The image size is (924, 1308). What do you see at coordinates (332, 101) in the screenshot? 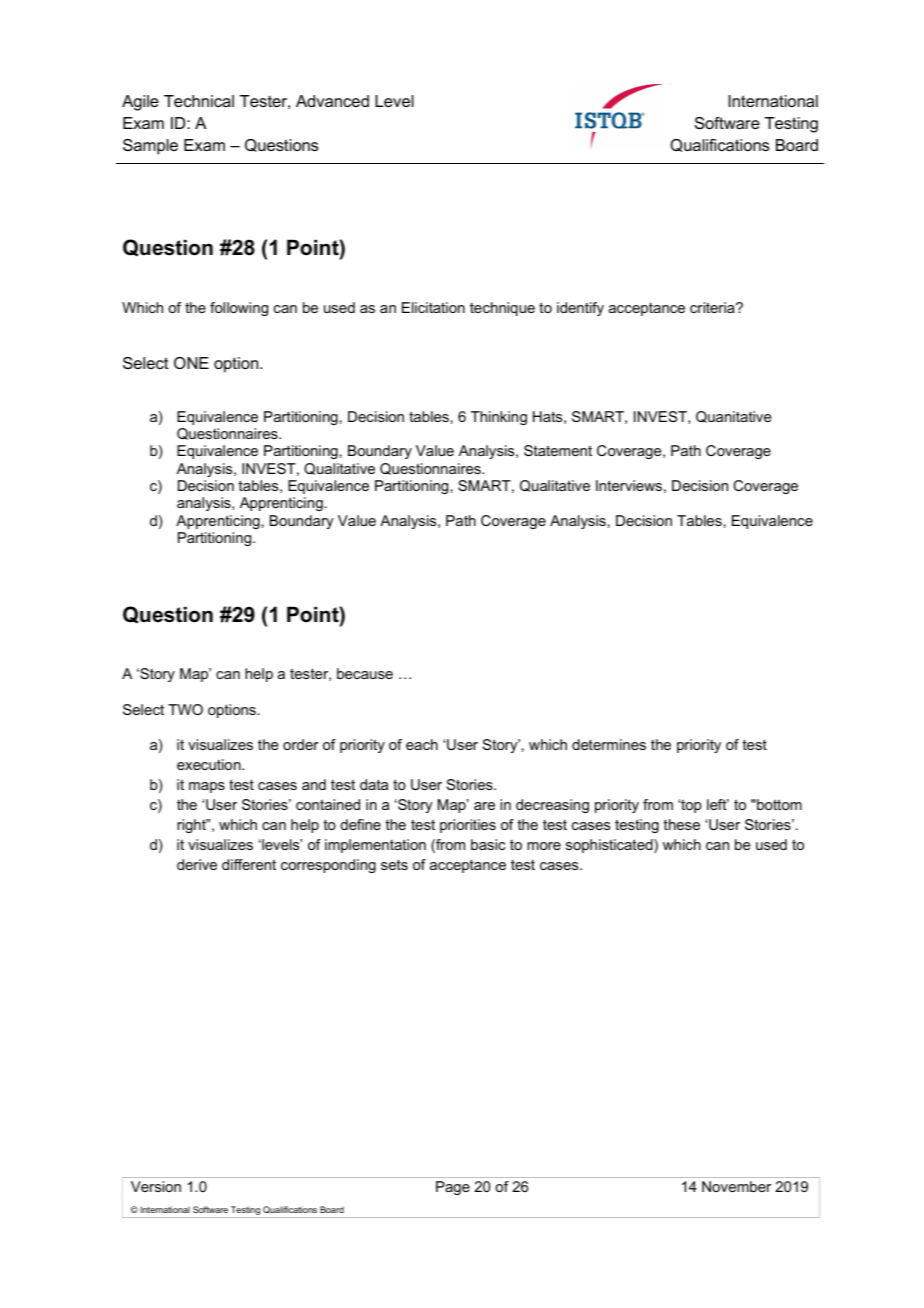
I see `Advanced` at bounding box center [332, 101].
